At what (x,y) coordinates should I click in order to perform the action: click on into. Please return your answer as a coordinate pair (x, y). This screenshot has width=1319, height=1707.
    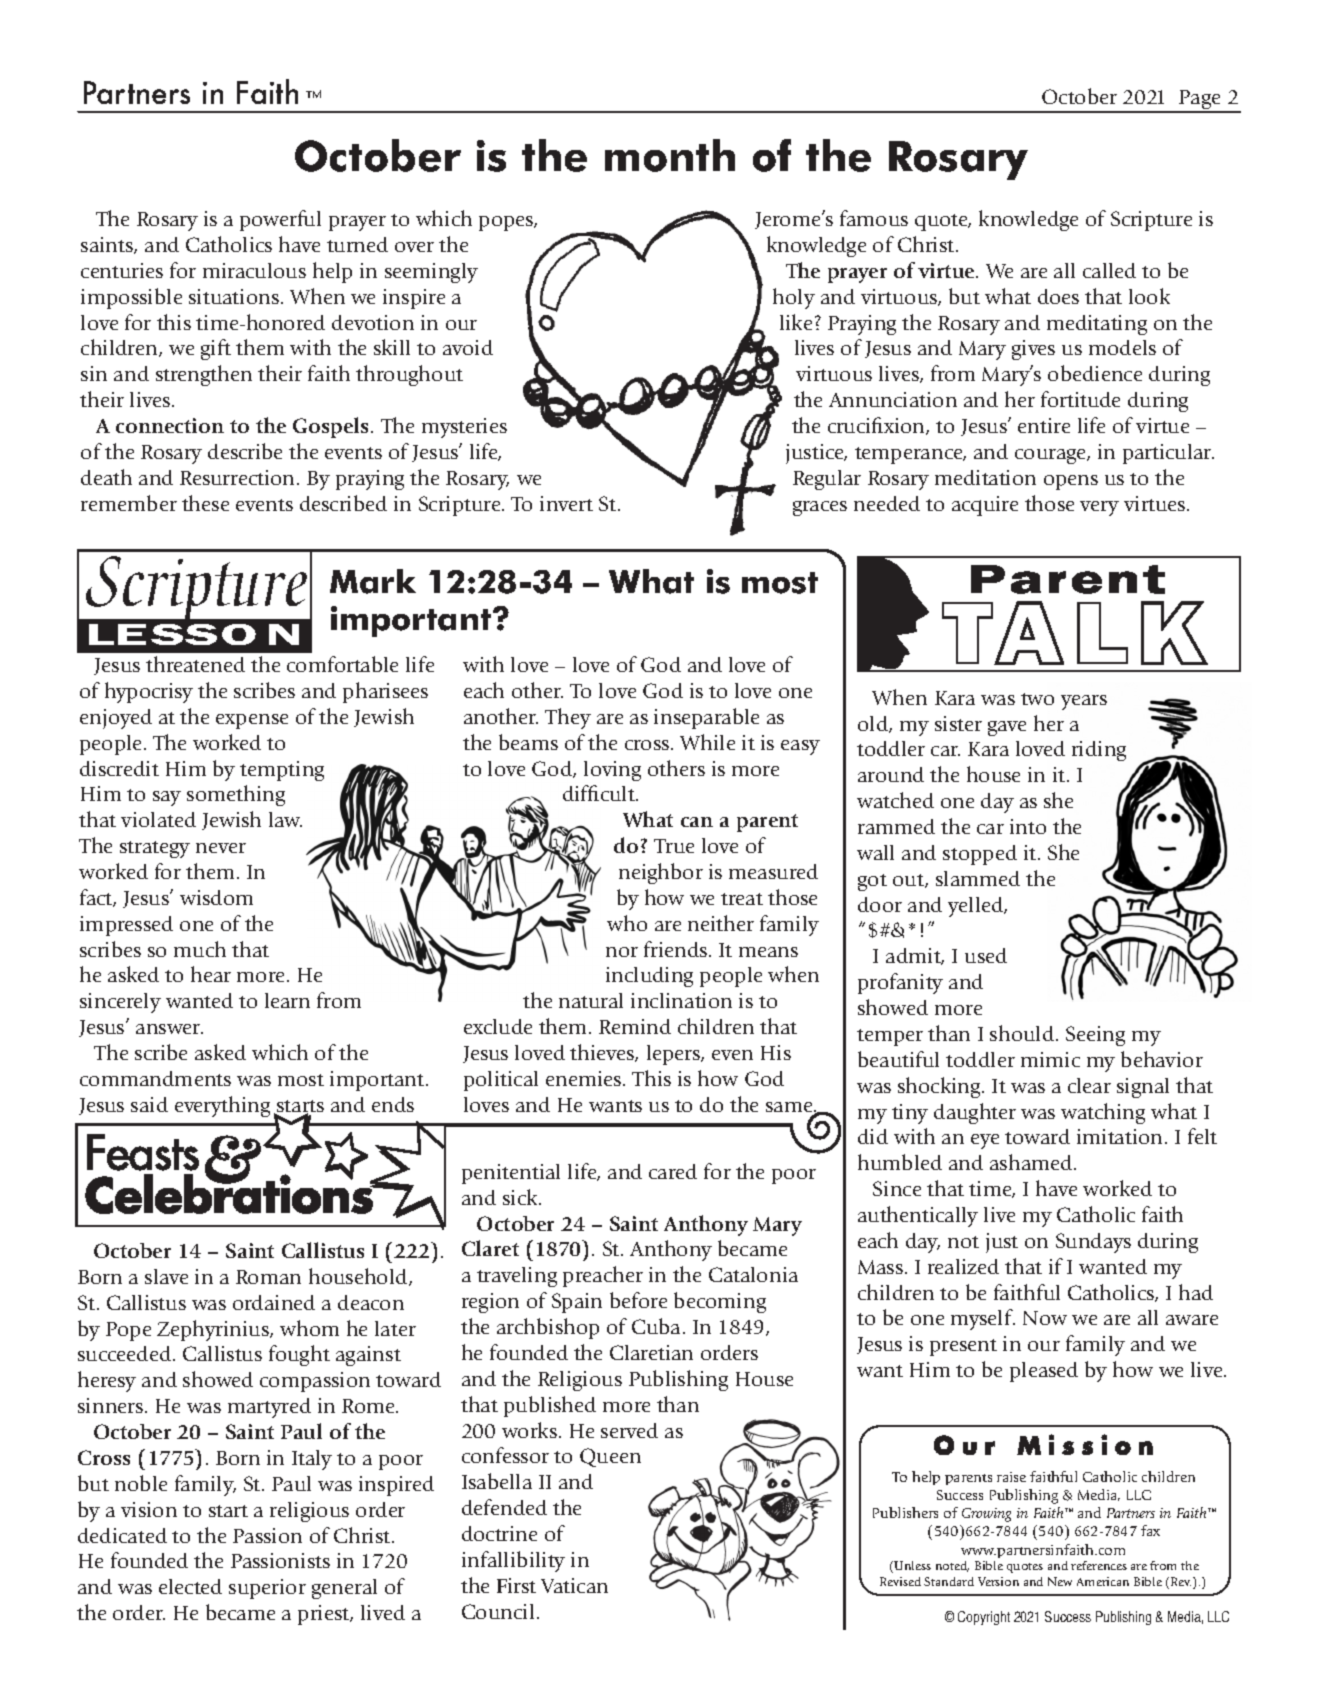
    Looking at the image, I should click on (1028, 826).
